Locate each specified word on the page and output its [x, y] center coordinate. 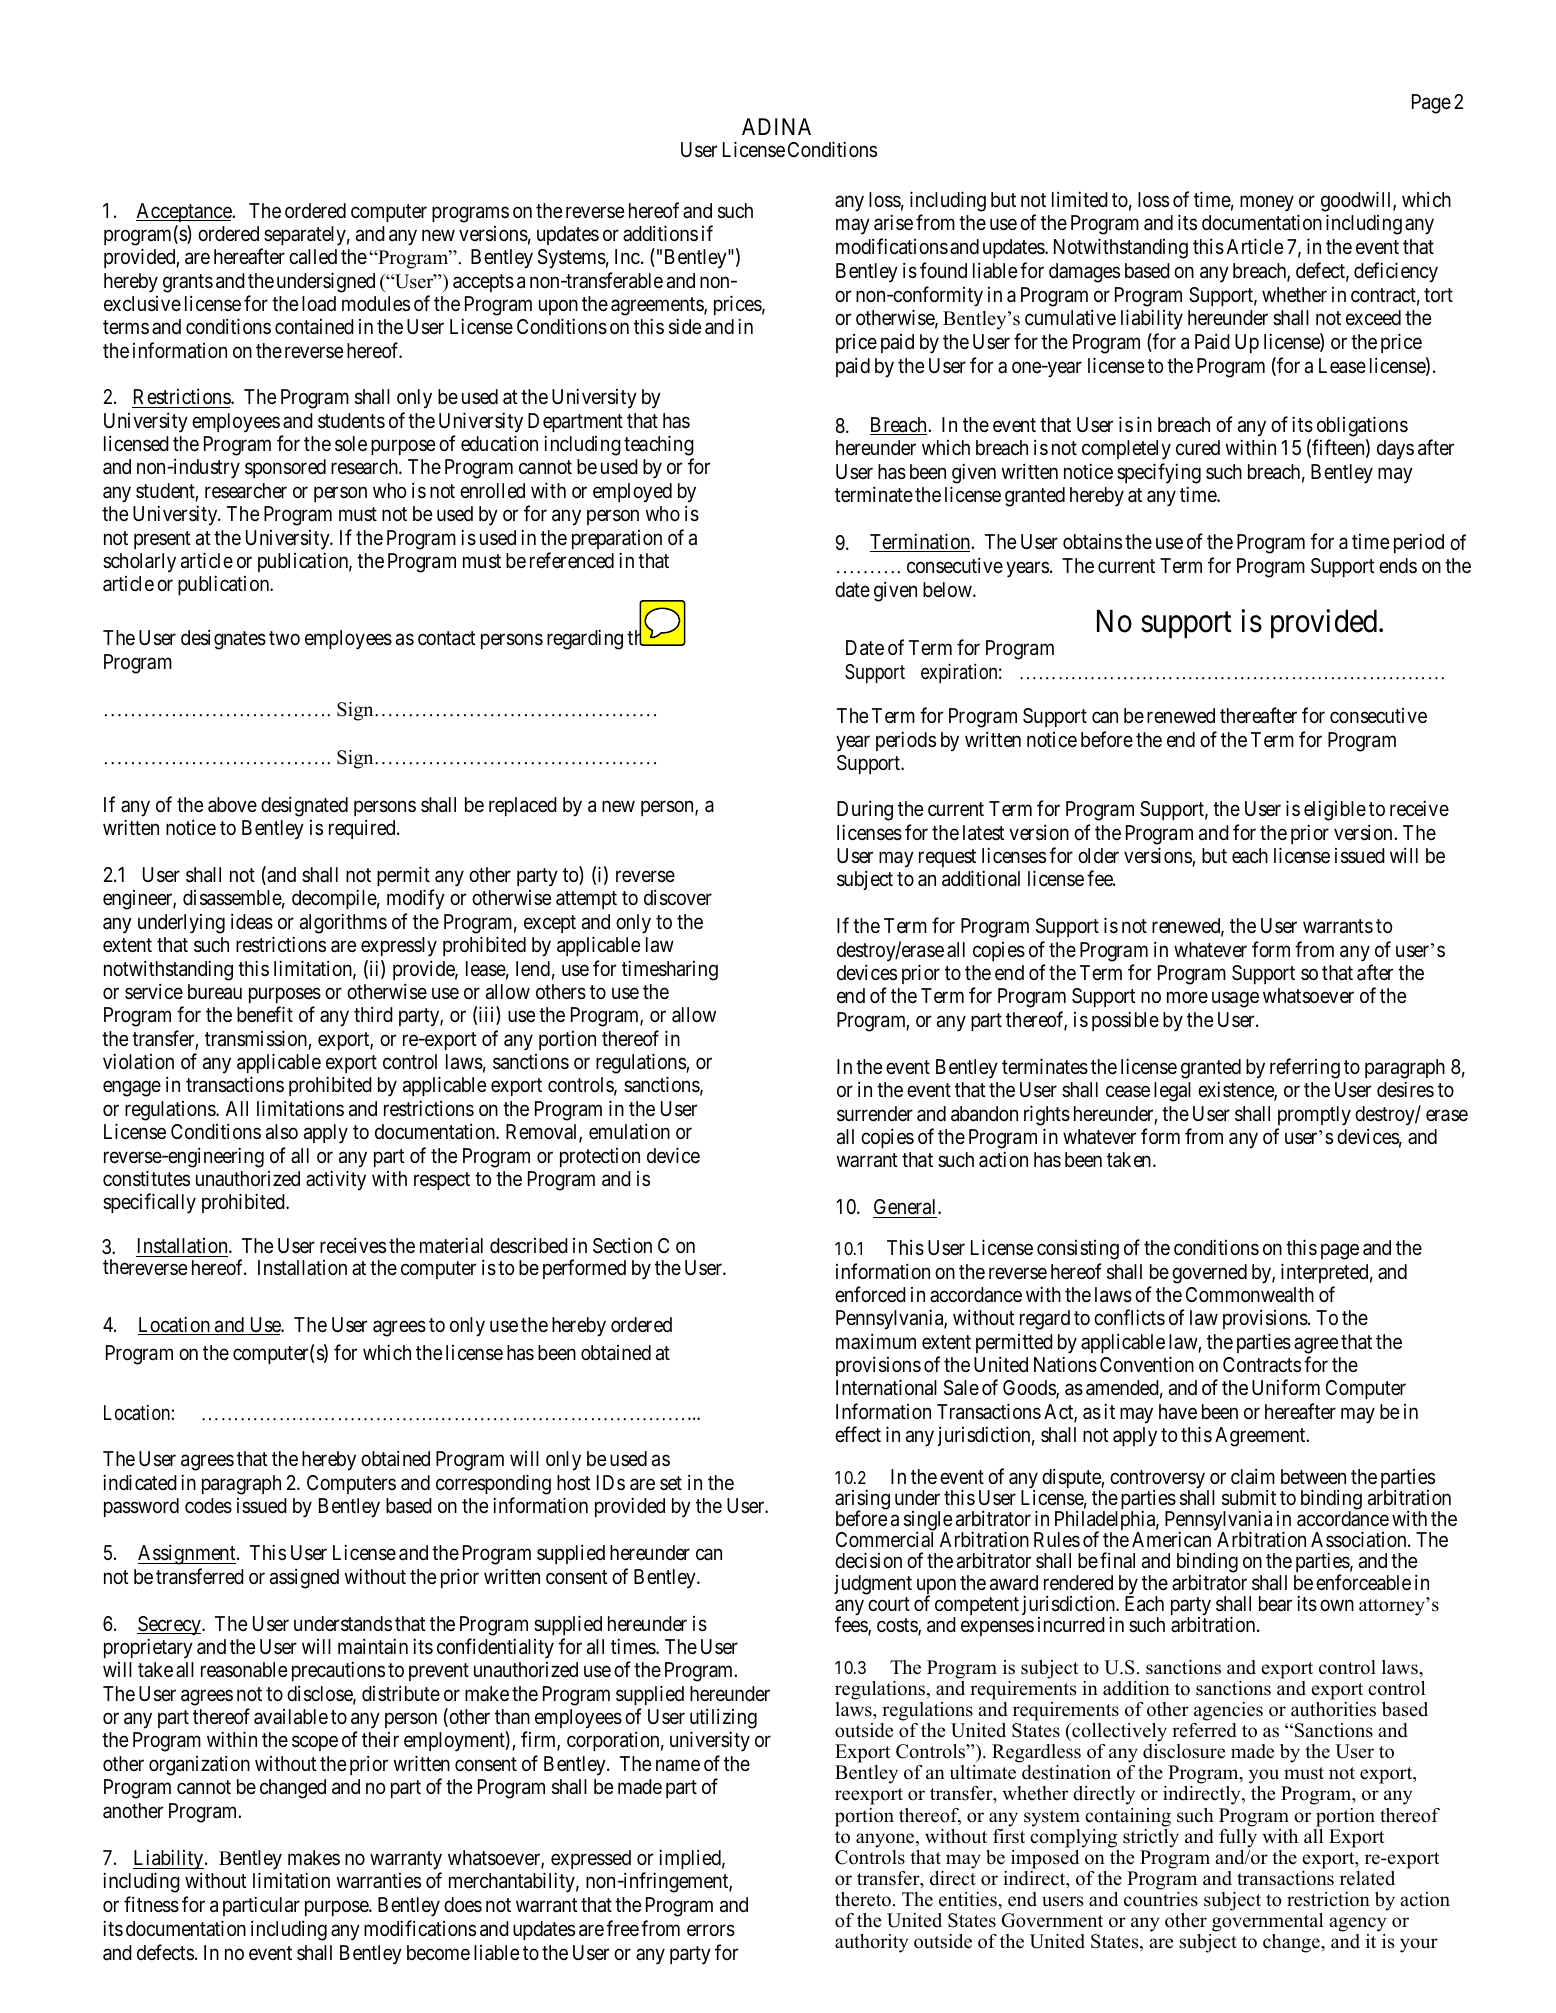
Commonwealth [1250, 1295]
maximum [876, 1341]
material [451, 1245]
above [232, 805]
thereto [863, 1899]
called [313, 257]
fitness [151, 1904]
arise [893, 223]
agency [1358, 1924]
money [1267, 203]
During [865, 810]
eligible [1335, 810]
